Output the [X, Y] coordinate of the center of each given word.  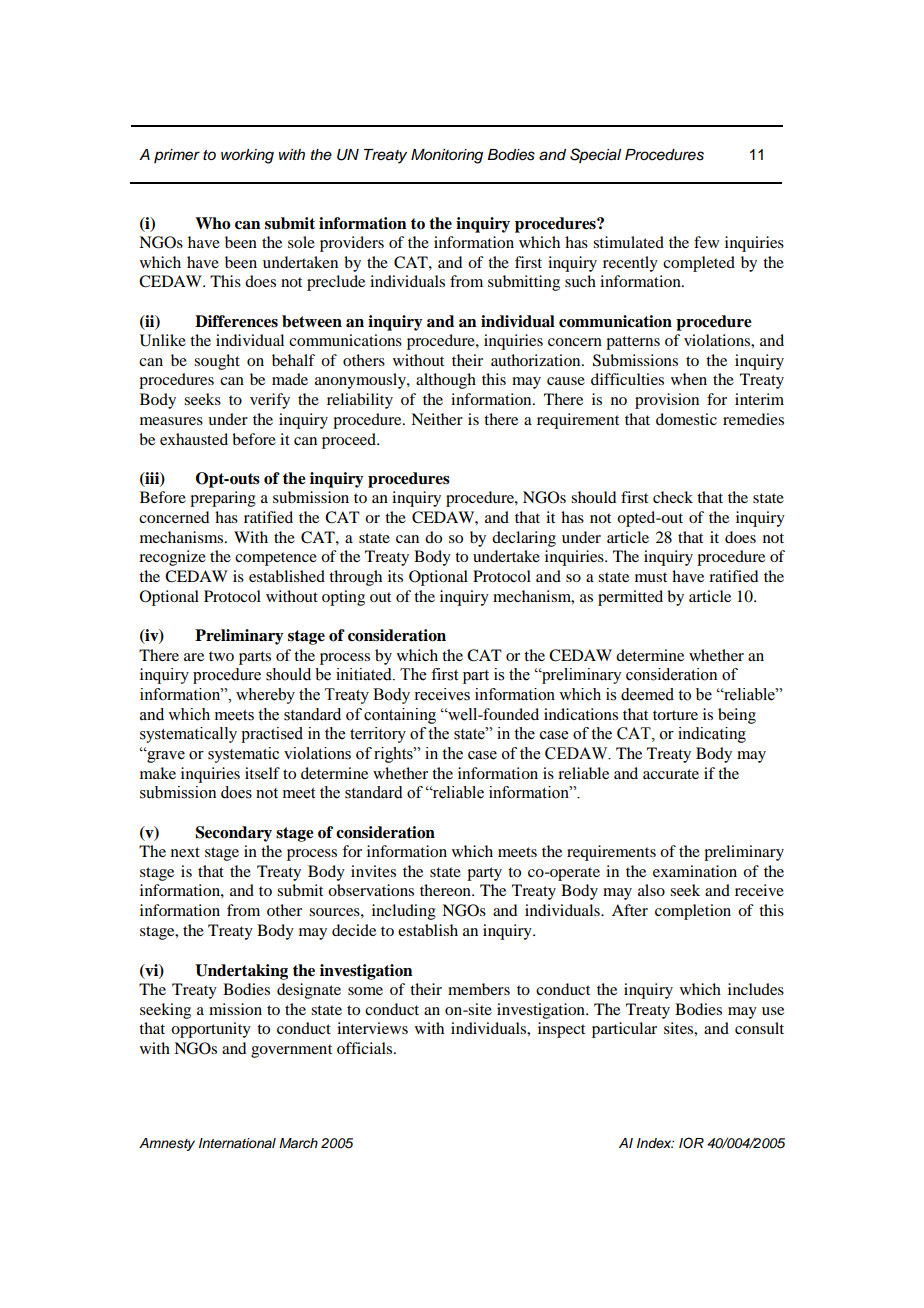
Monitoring [447, 156]
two [221, 656]
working [247, 156]
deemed [647, 694]
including [404, 912]
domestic [686, 419]
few [706, 242]
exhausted [194, 439]
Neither [437, 419]
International [237, 1143]
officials [366, 1048]
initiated [365, 674]
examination [695, 871]
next [185, 852]
